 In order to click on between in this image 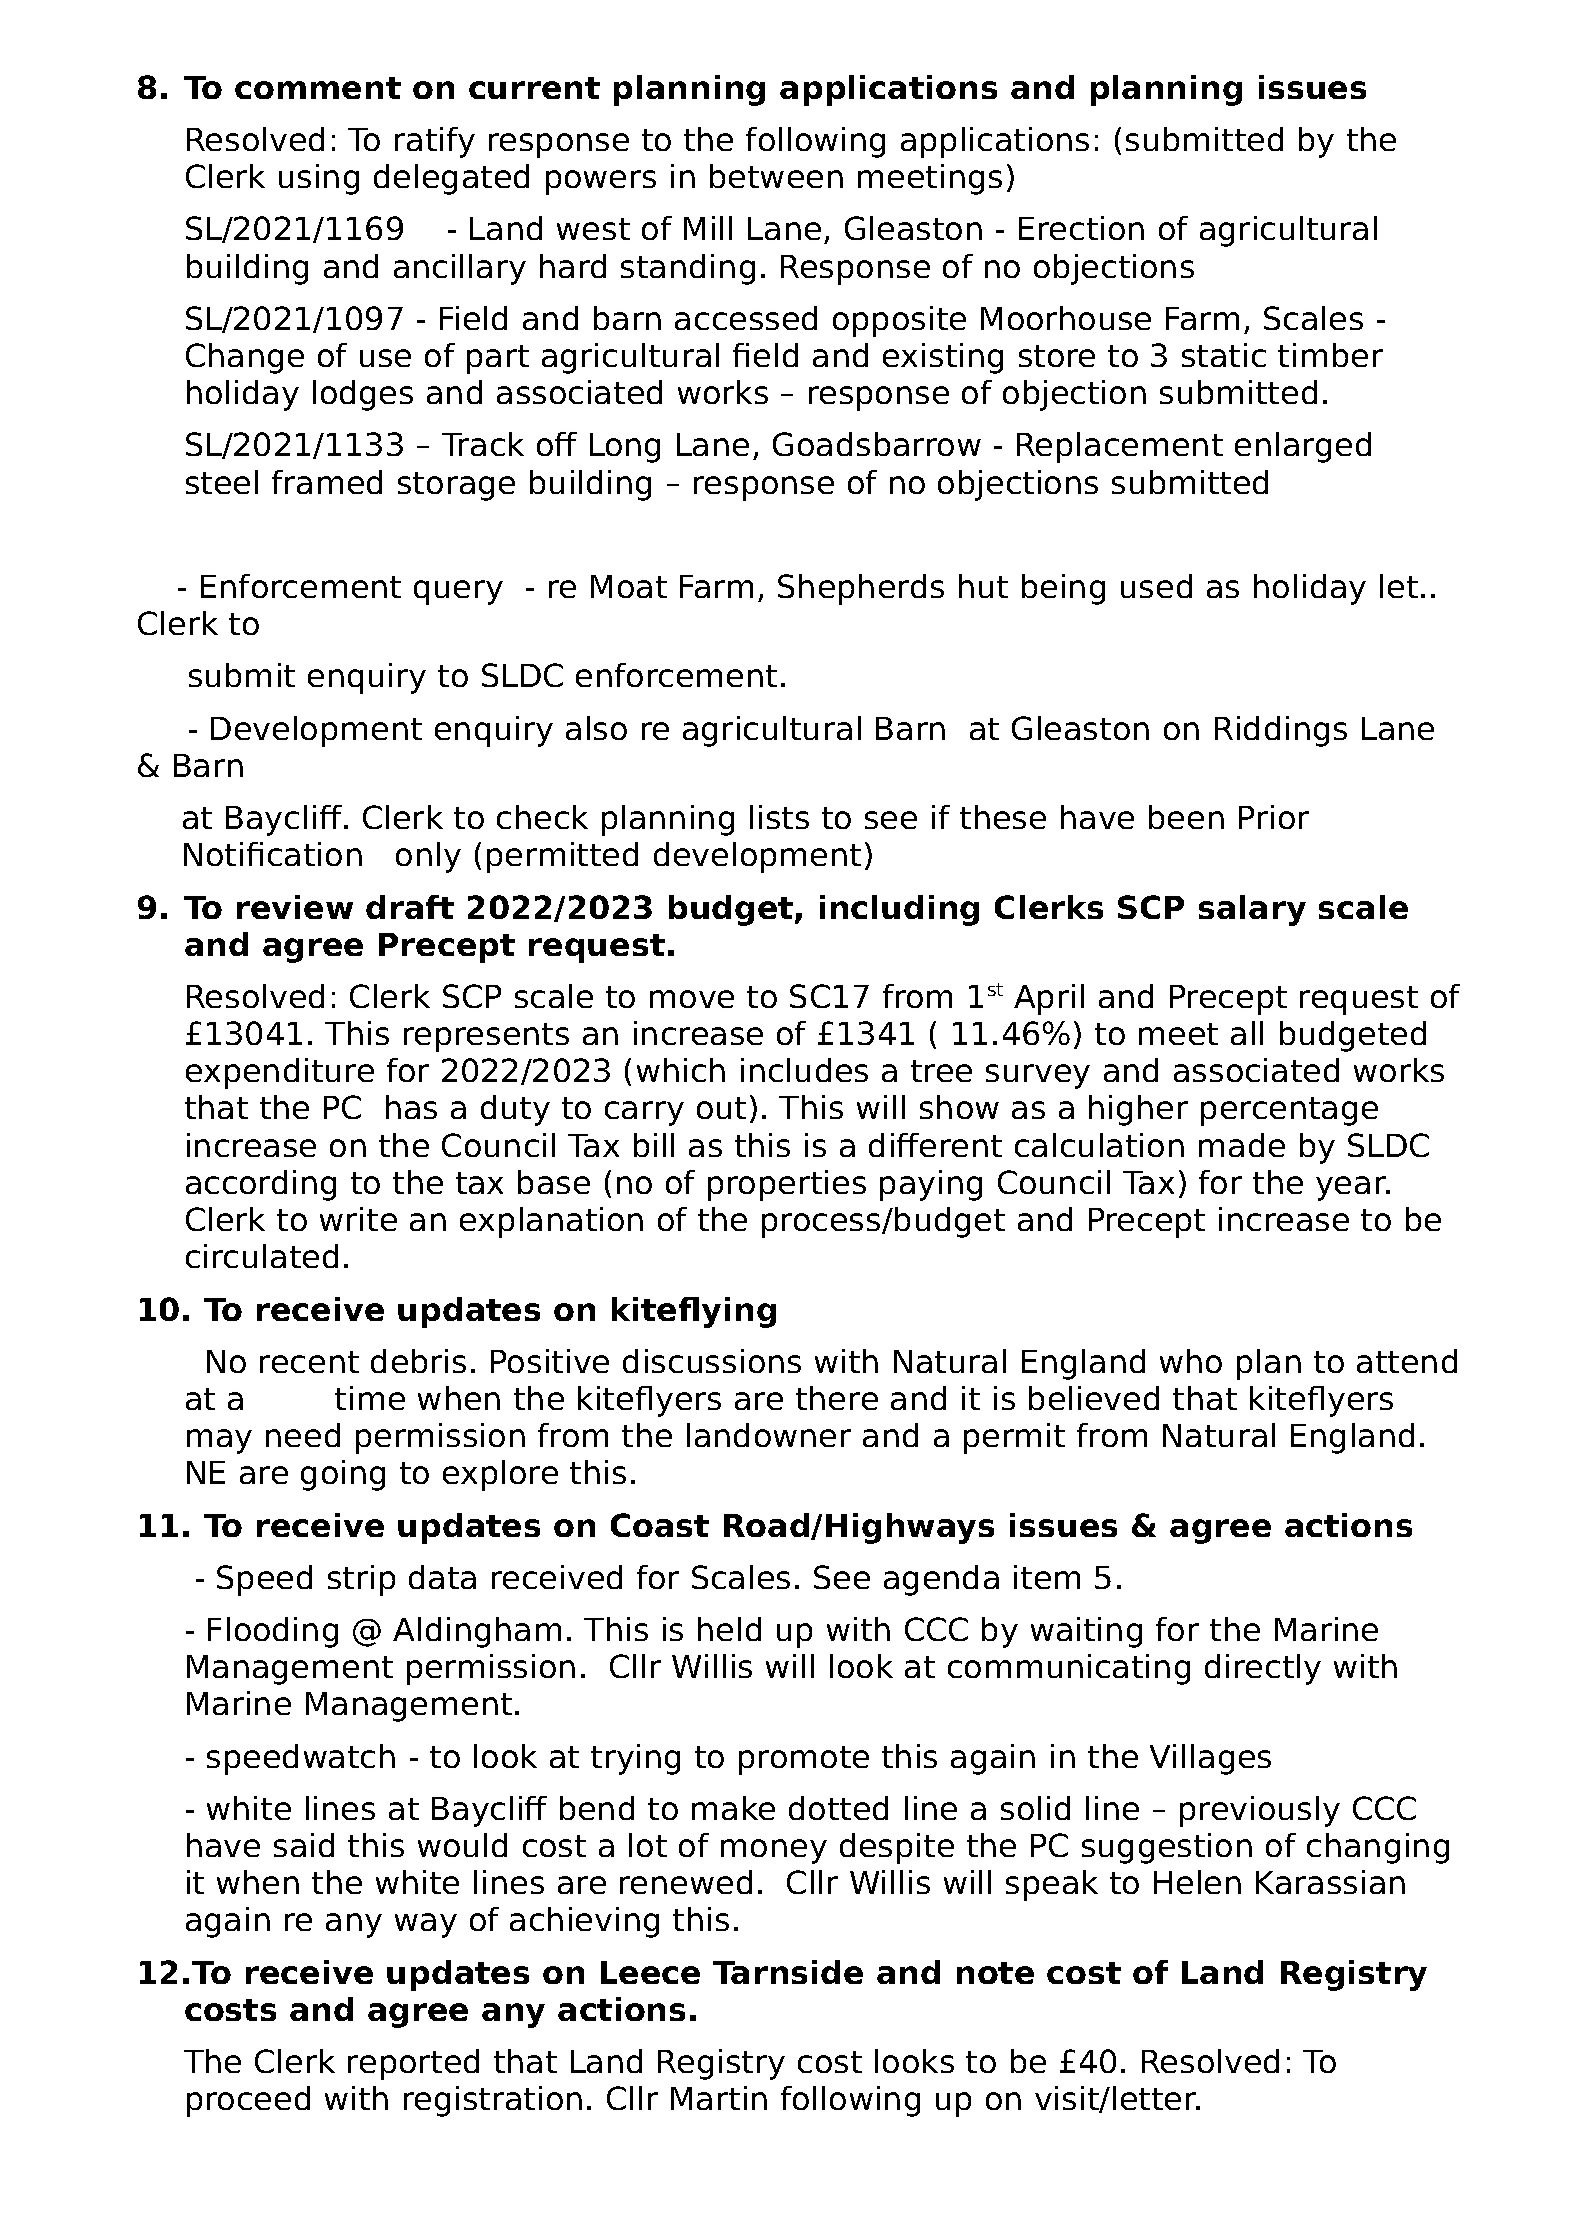, I will do `click(776, 176)`.
